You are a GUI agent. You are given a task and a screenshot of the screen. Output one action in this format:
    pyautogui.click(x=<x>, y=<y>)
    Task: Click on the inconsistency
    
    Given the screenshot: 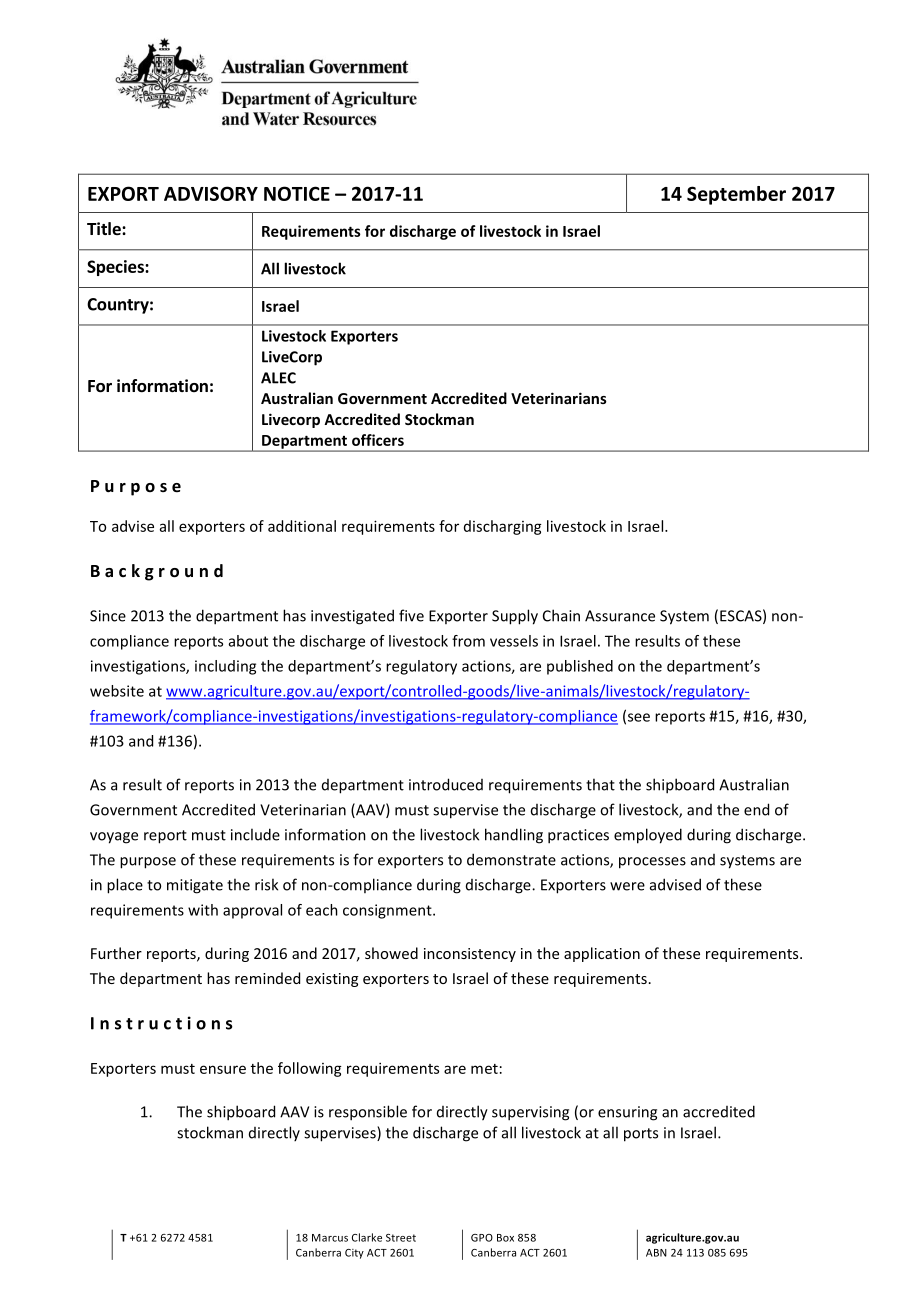 What is the action you would take?
    pyautogui.click(x=470, y=955)
